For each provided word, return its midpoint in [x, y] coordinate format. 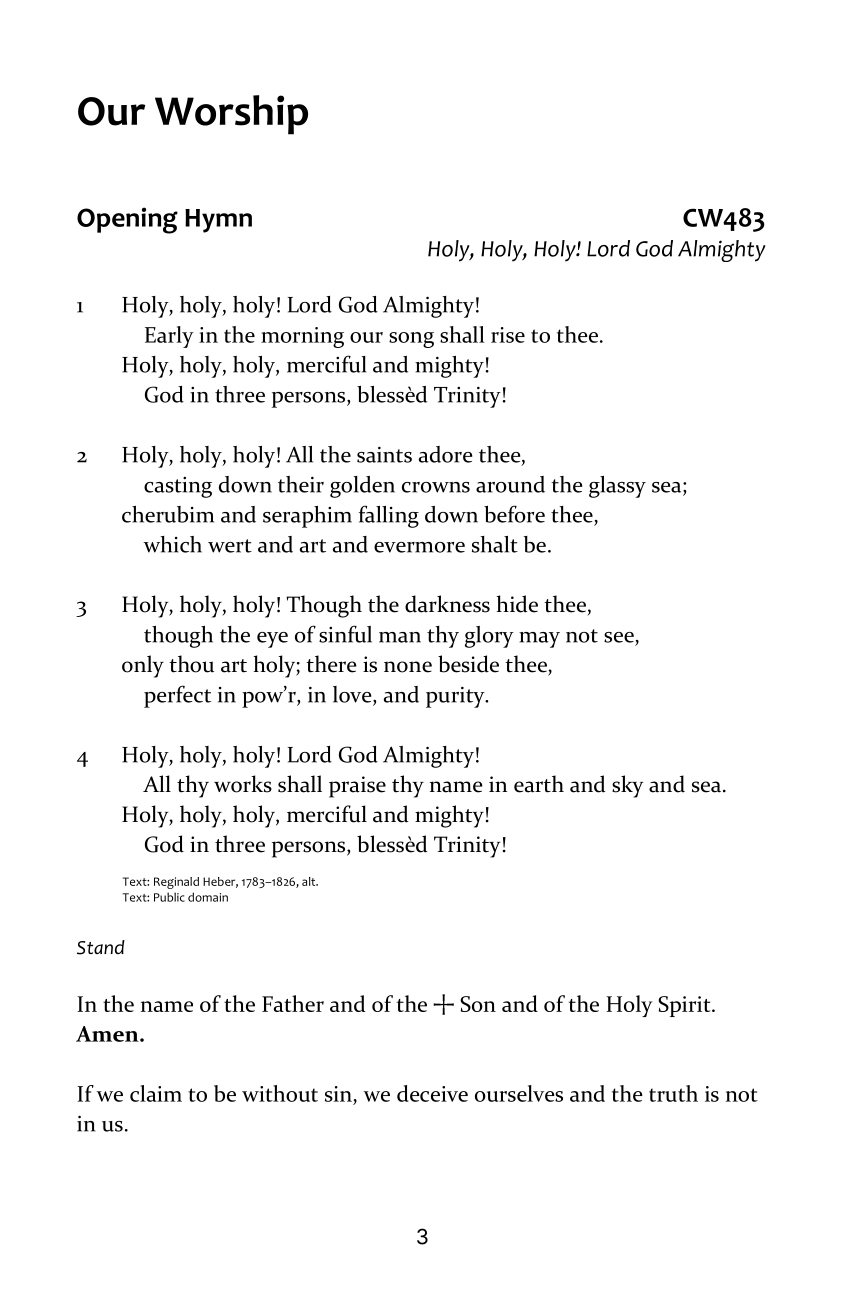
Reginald [176, 883]
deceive [432, 1093]
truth [673, 1093]
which [172, 544]
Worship [231, 115]
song [411, 340]
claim [156, 1093]
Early [169, 337]
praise [357, 787]
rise [508, 335]
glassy [617, 487]
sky [627, 786]
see [619, 637]
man [400, 637]
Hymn [218, 221]
